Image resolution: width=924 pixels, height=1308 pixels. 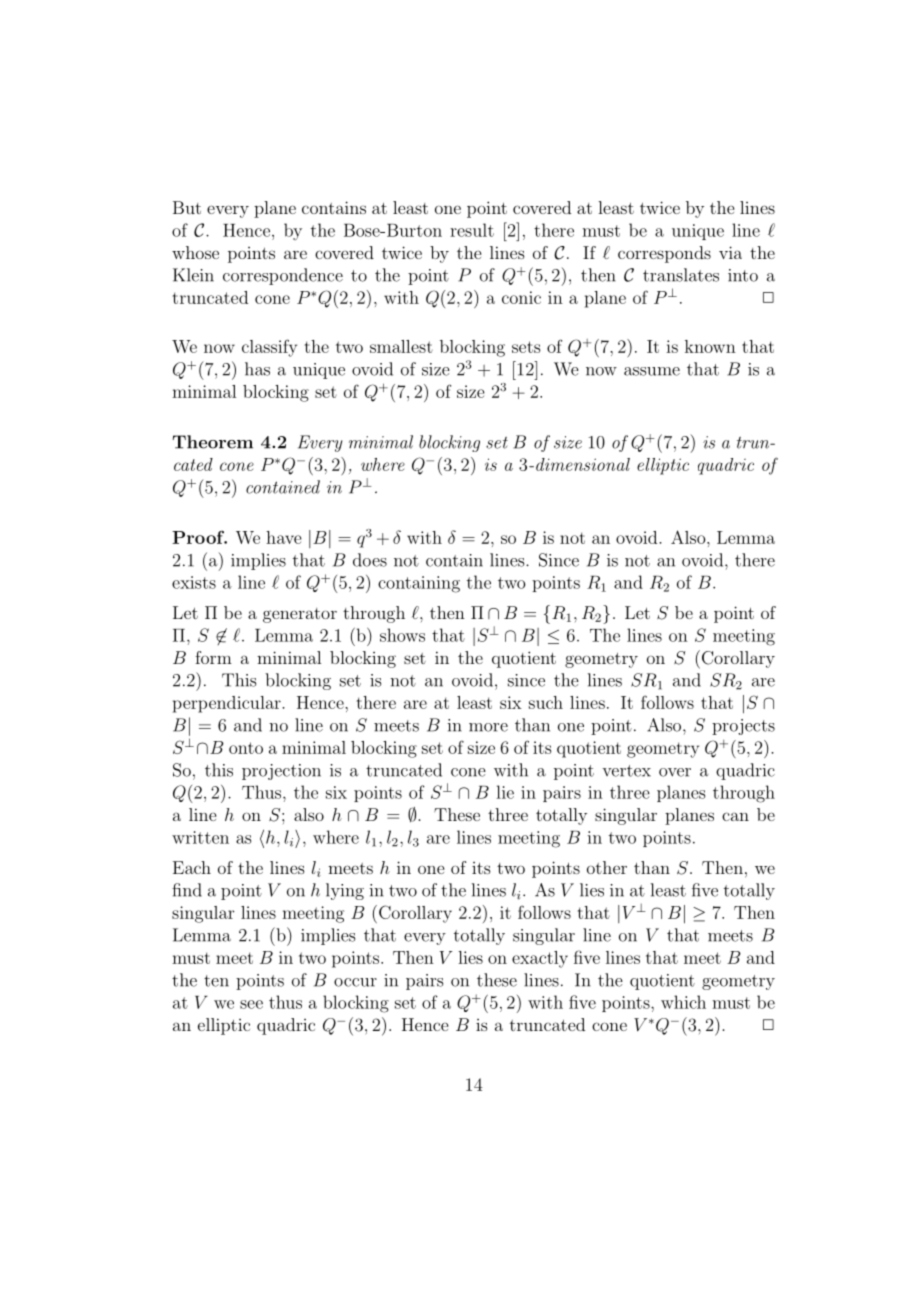 What do you see at coordinates (472, 230) in the document?
I see `result` at bounding box center [472, 230].
